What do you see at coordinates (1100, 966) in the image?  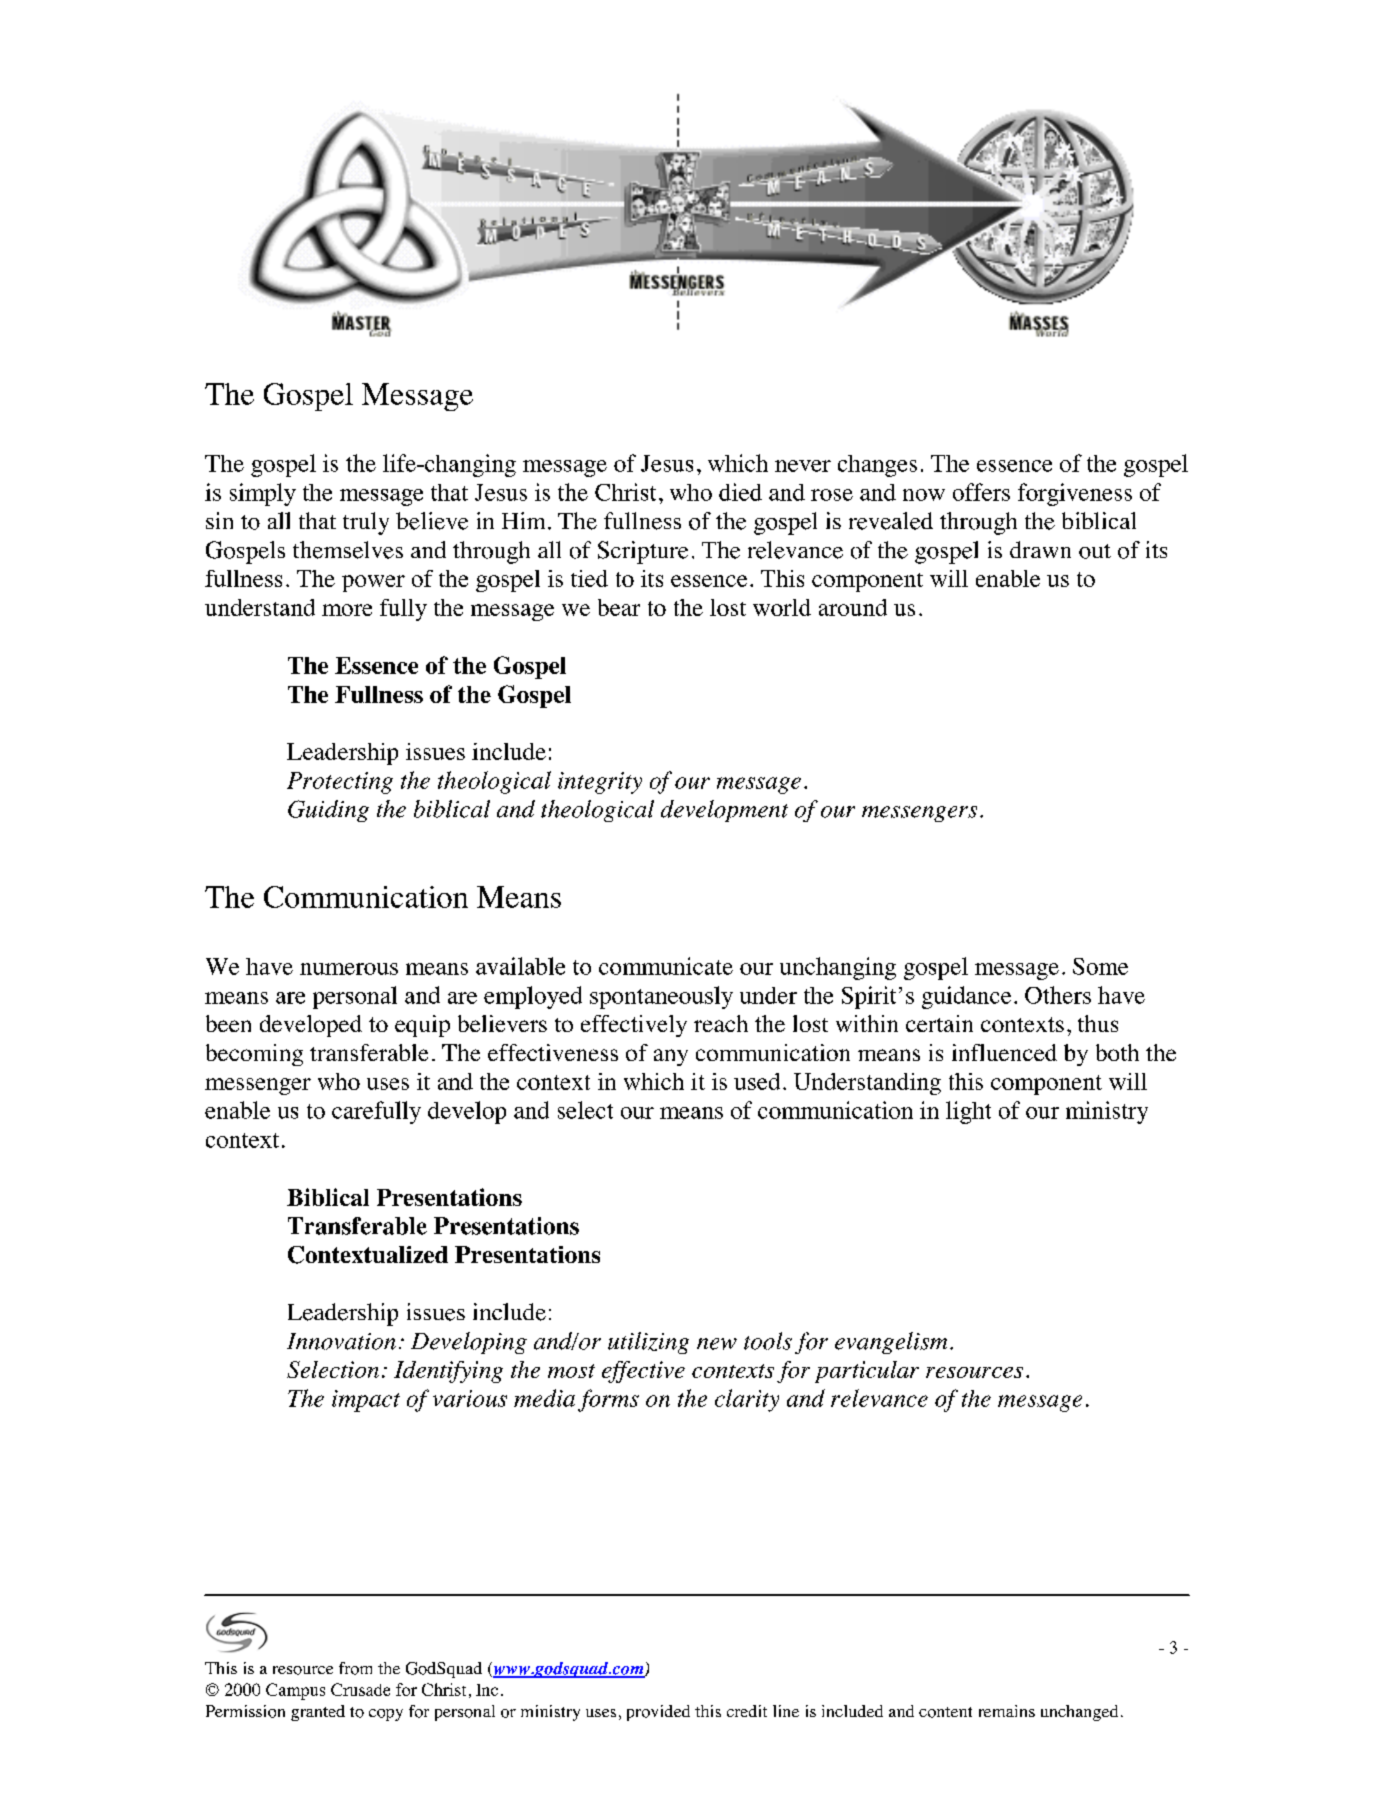 I see `Some` at bounding box center [1100, 966].
